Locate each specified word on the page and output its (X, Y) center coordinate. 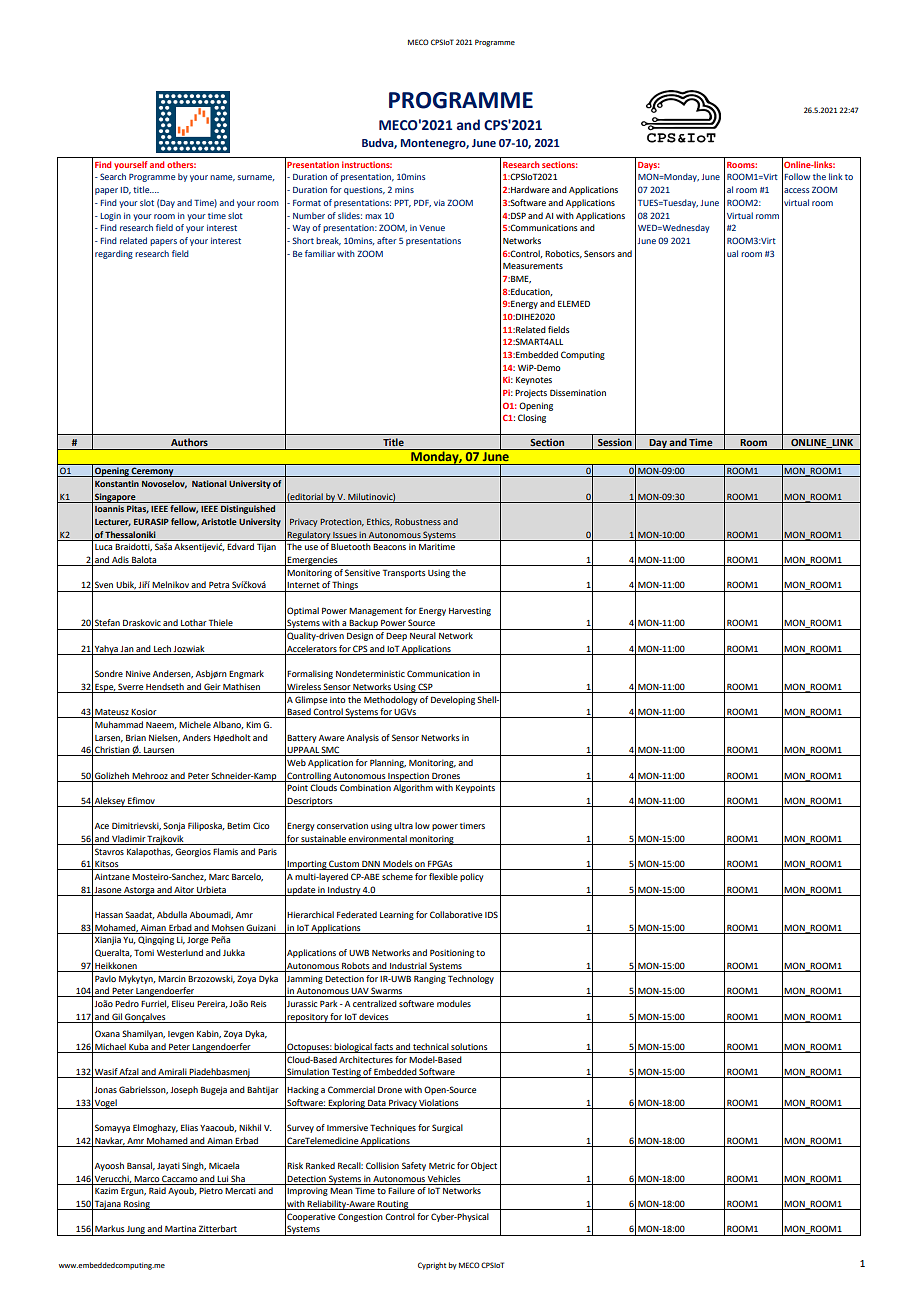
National (209, 483)
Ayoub (182, 1191)
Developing (454, 700)
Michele (195, 724)
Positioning (452, 953)
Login (111, 217)
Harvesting (470, 612)
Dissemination (578, 392)
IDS (491, 914)
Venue (432, 228)
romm (767, 216)
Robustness (418, 521)
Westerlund (180, 952)
